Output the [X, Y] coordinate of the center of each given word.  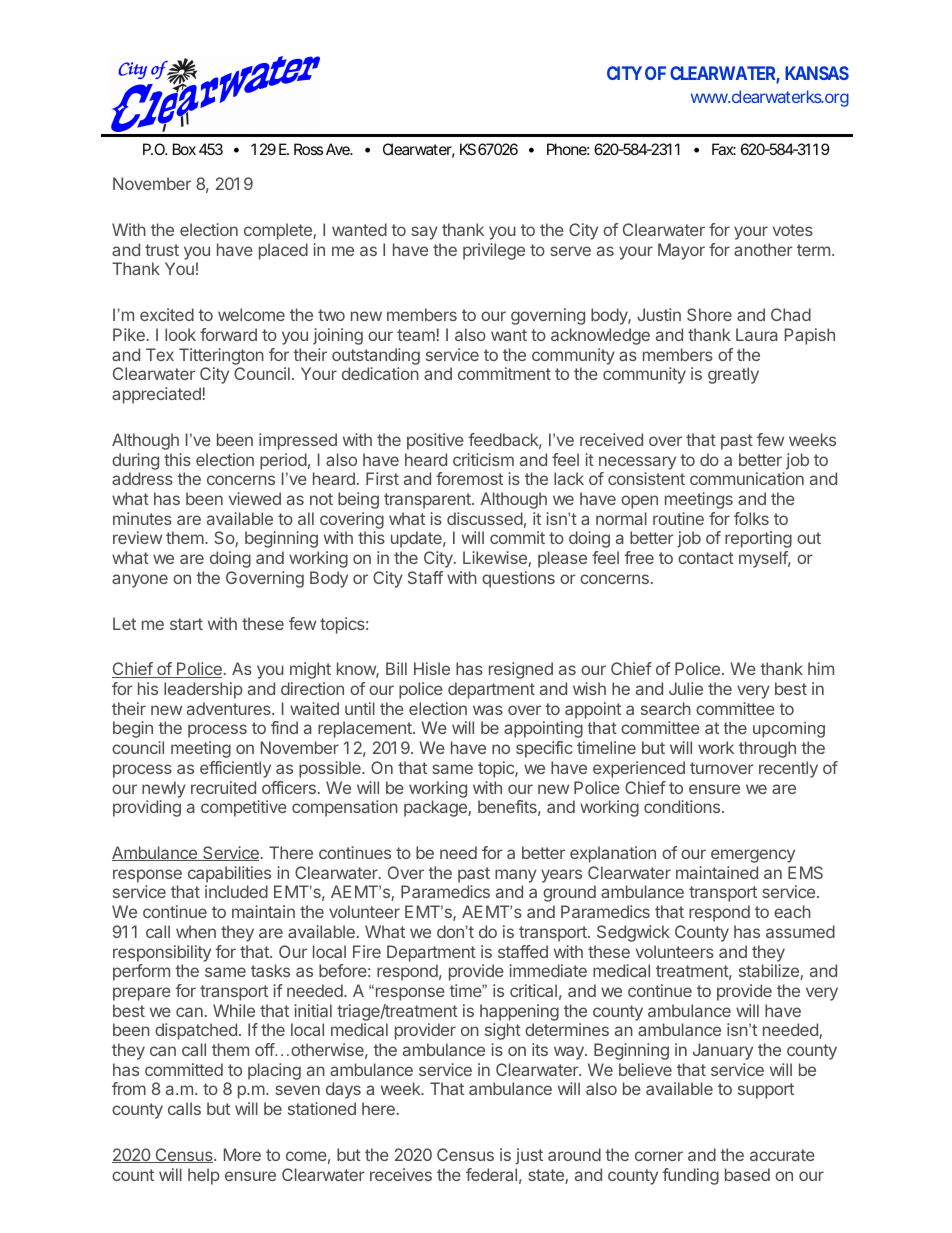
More [242, 1154]
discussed [485, 518]
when [196, 931]
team [416, 335]
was [488, 710]
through [767, 749]
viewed [255, 498]
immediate [548, 970]
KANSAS [817, 73]
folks [751, 518]
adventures [230, 708]
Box [184, 149]
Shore [709, 314]
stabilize [770, 972]
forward [228, 334]
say [424, 233]
